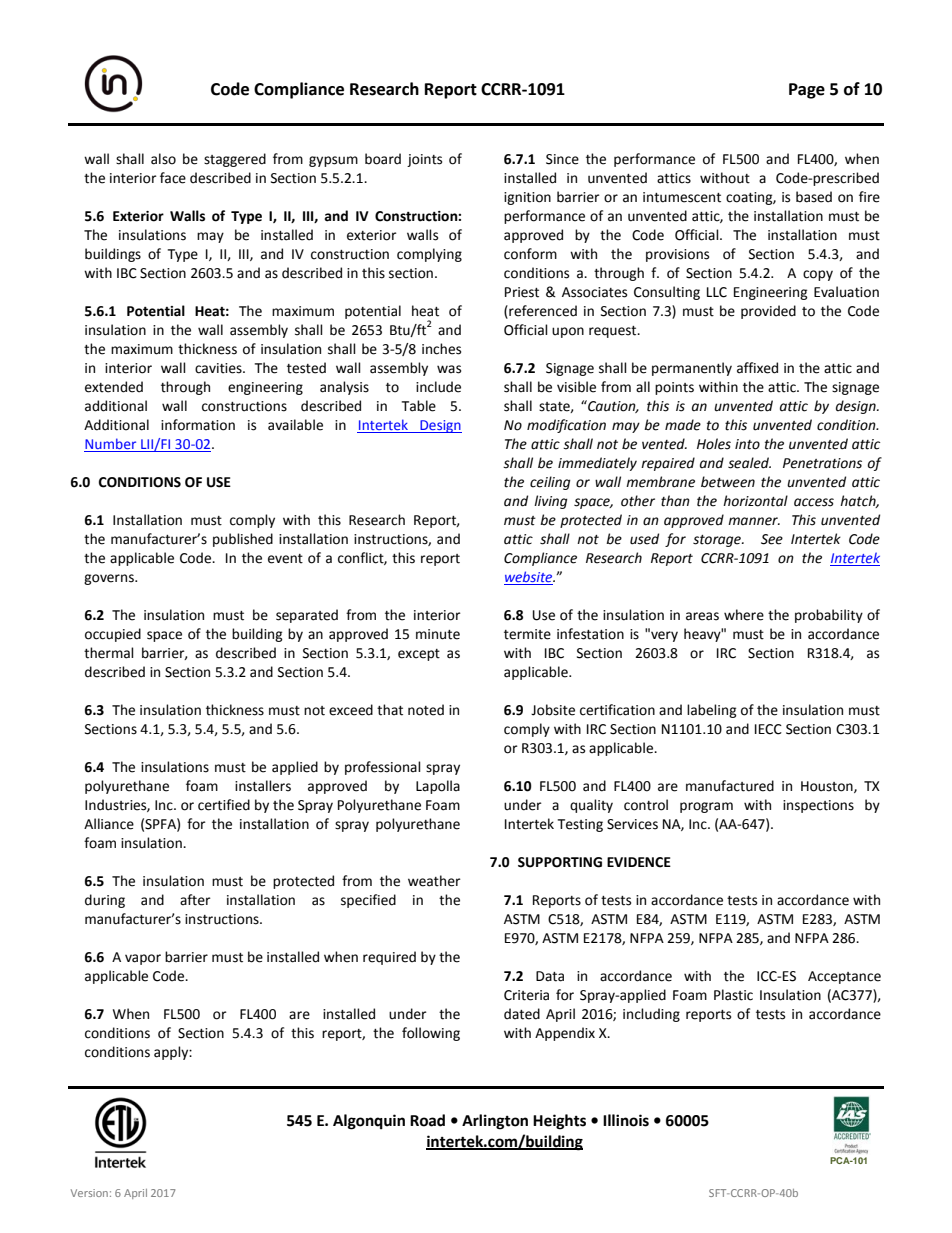 Image resolution: width=952 pixels, height=1233 pixels. What do you see at coordinates (580, 825) in the screenshot?
I see `Testing` at bounding box center [580, 825].
